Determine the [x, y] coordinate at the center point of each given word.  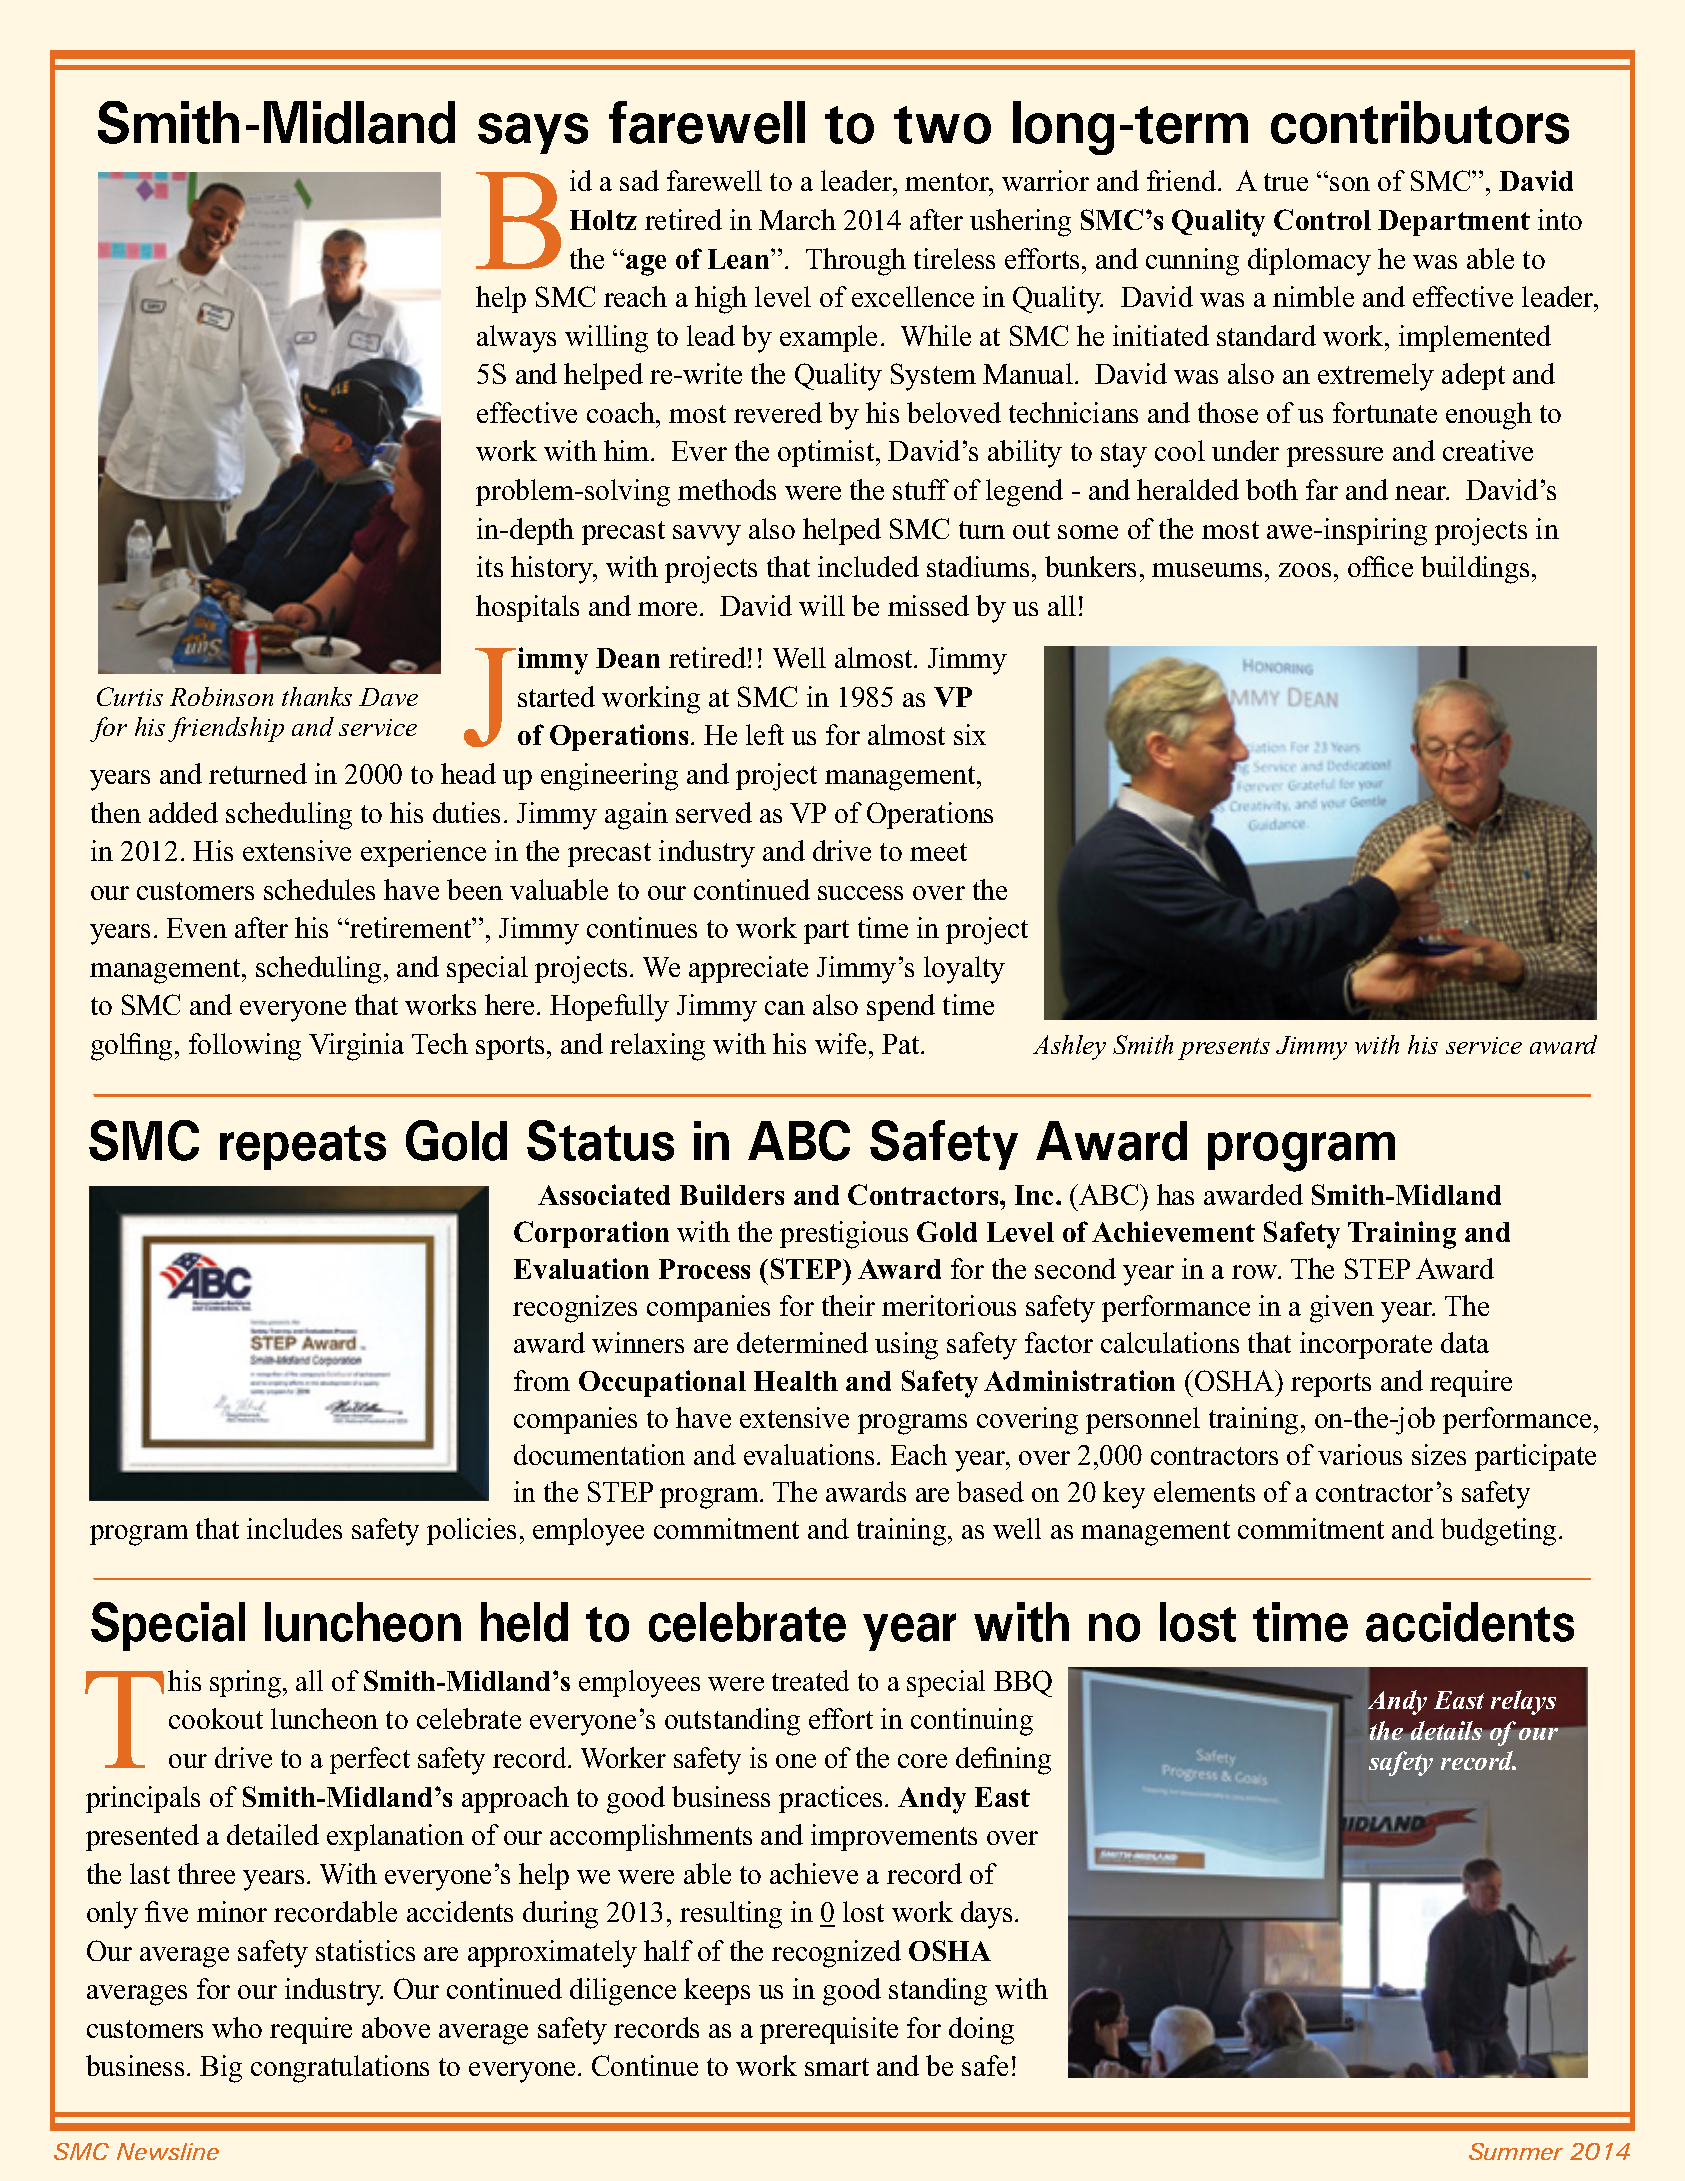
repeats [303, 1147]
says [533, 133]
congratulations [340, 2069]
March [797, 219]
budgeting [1498, 1532]
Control [1322, 219]
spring [247, 1684]
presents [1224, 1049]
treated [810, 1680]
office [1380, 566]
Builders [732, 1194]
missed [928, 605]
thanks [317, 696]
